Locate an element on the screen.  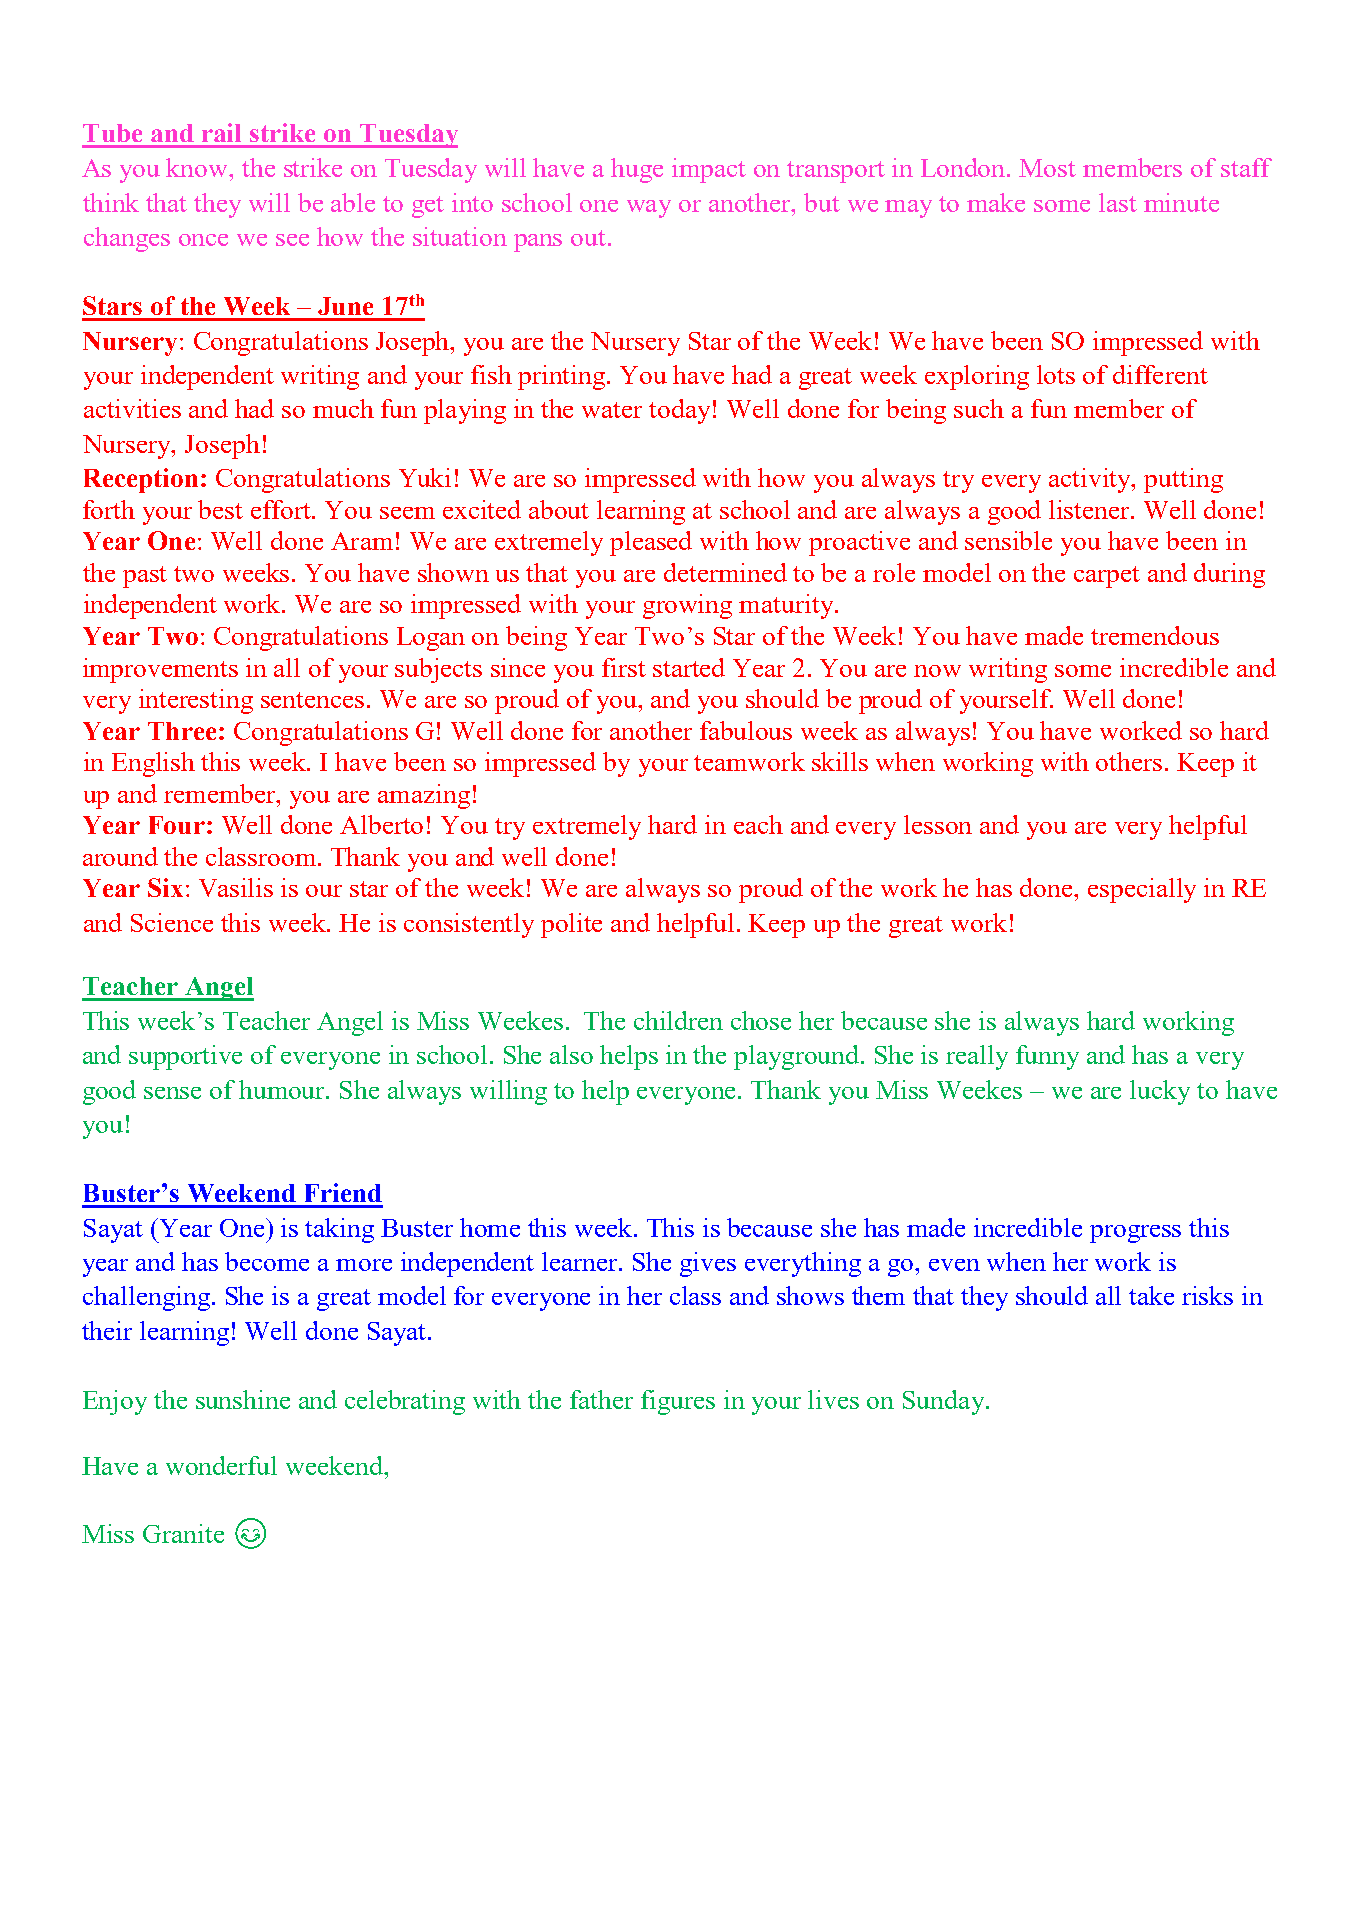
once is located at coordinates (203, 240).
